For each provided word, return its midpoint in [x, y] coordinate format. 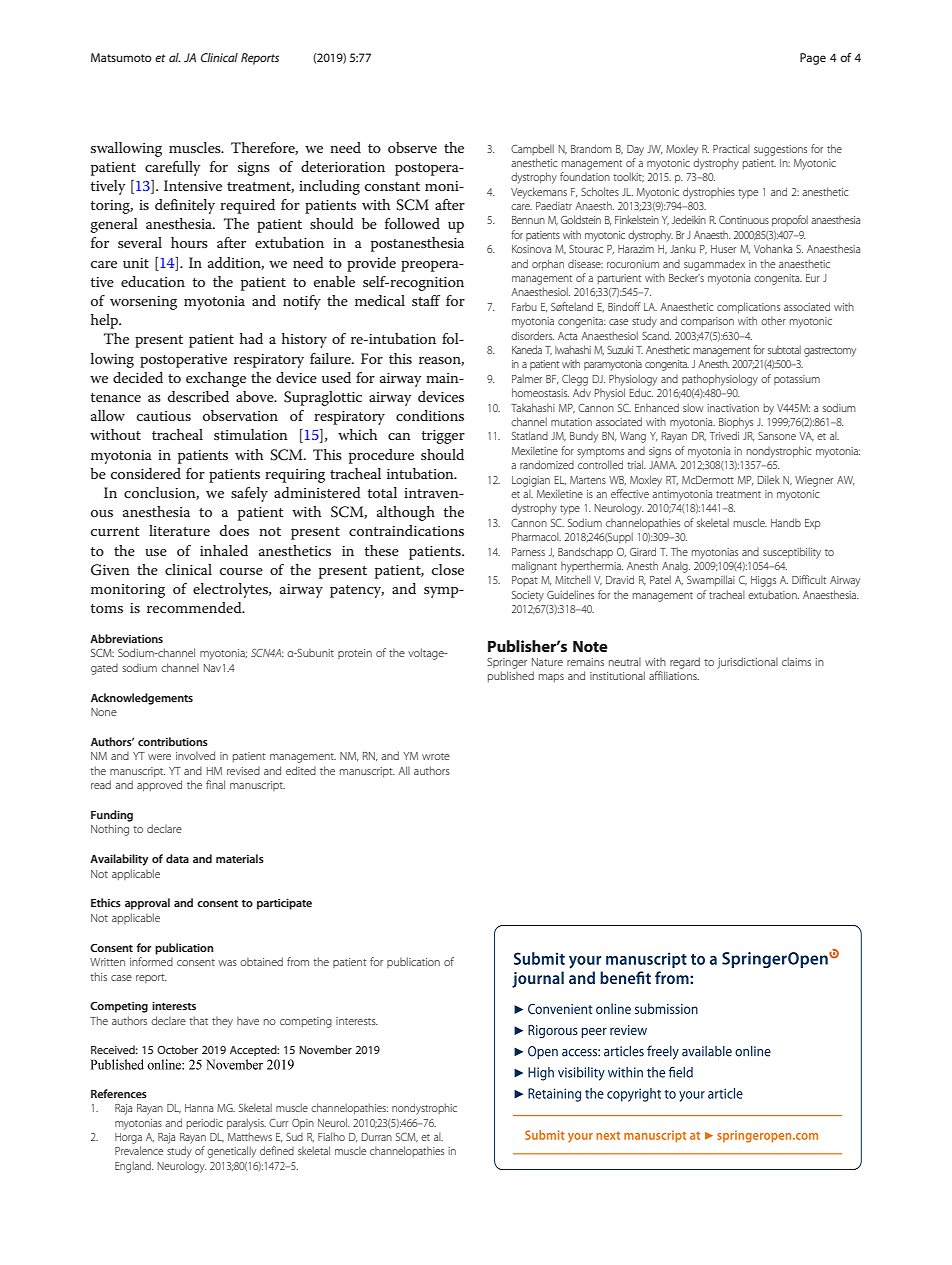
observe [412, 147]
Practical [731, 148]
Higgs [763, 581]
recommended [195, 607]
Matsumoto [121, 57]
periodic [204, 1123]
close [448, 569]
